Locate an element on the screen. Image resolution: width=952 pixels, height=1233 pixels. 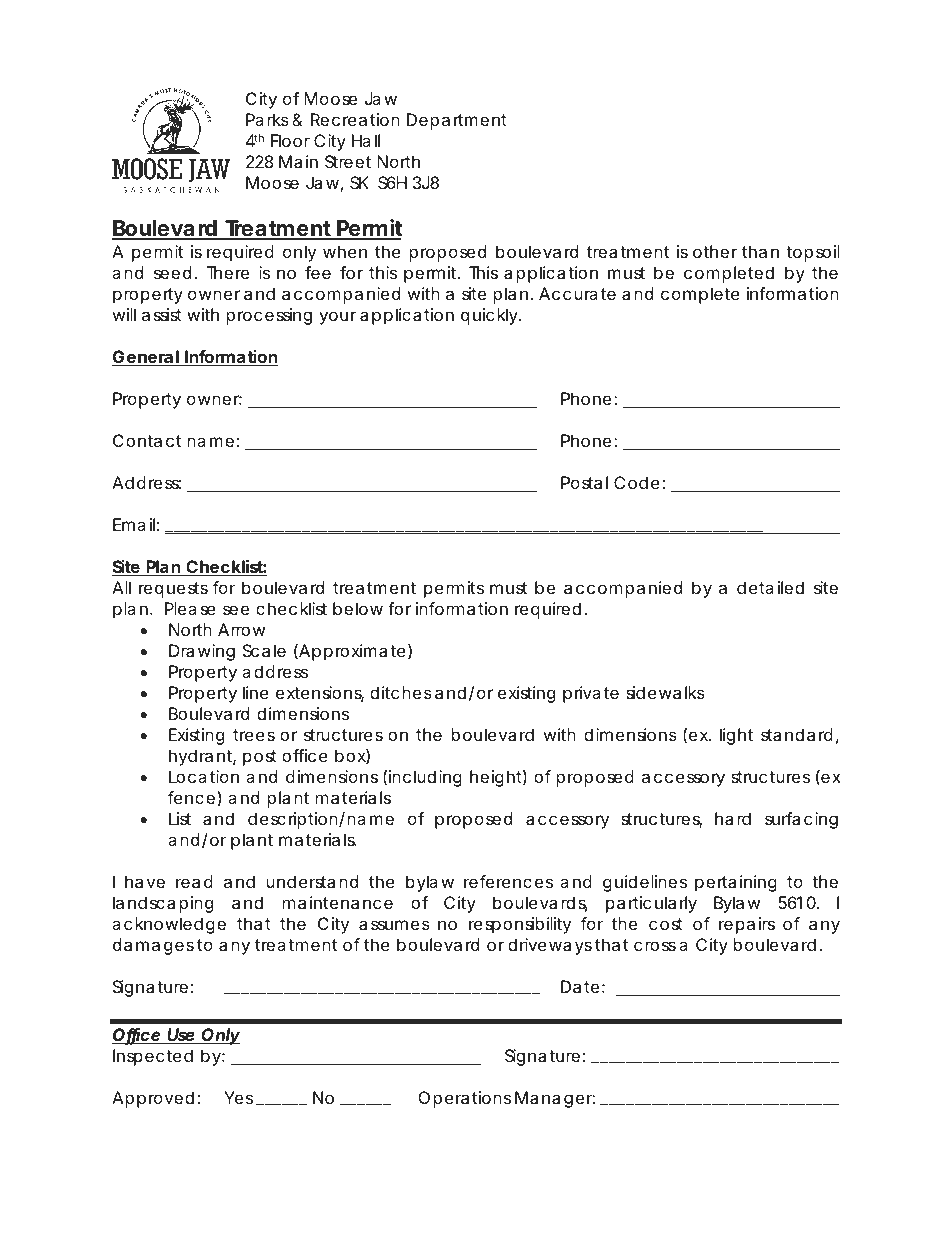
Parks is located at coordinates (267, 119).
